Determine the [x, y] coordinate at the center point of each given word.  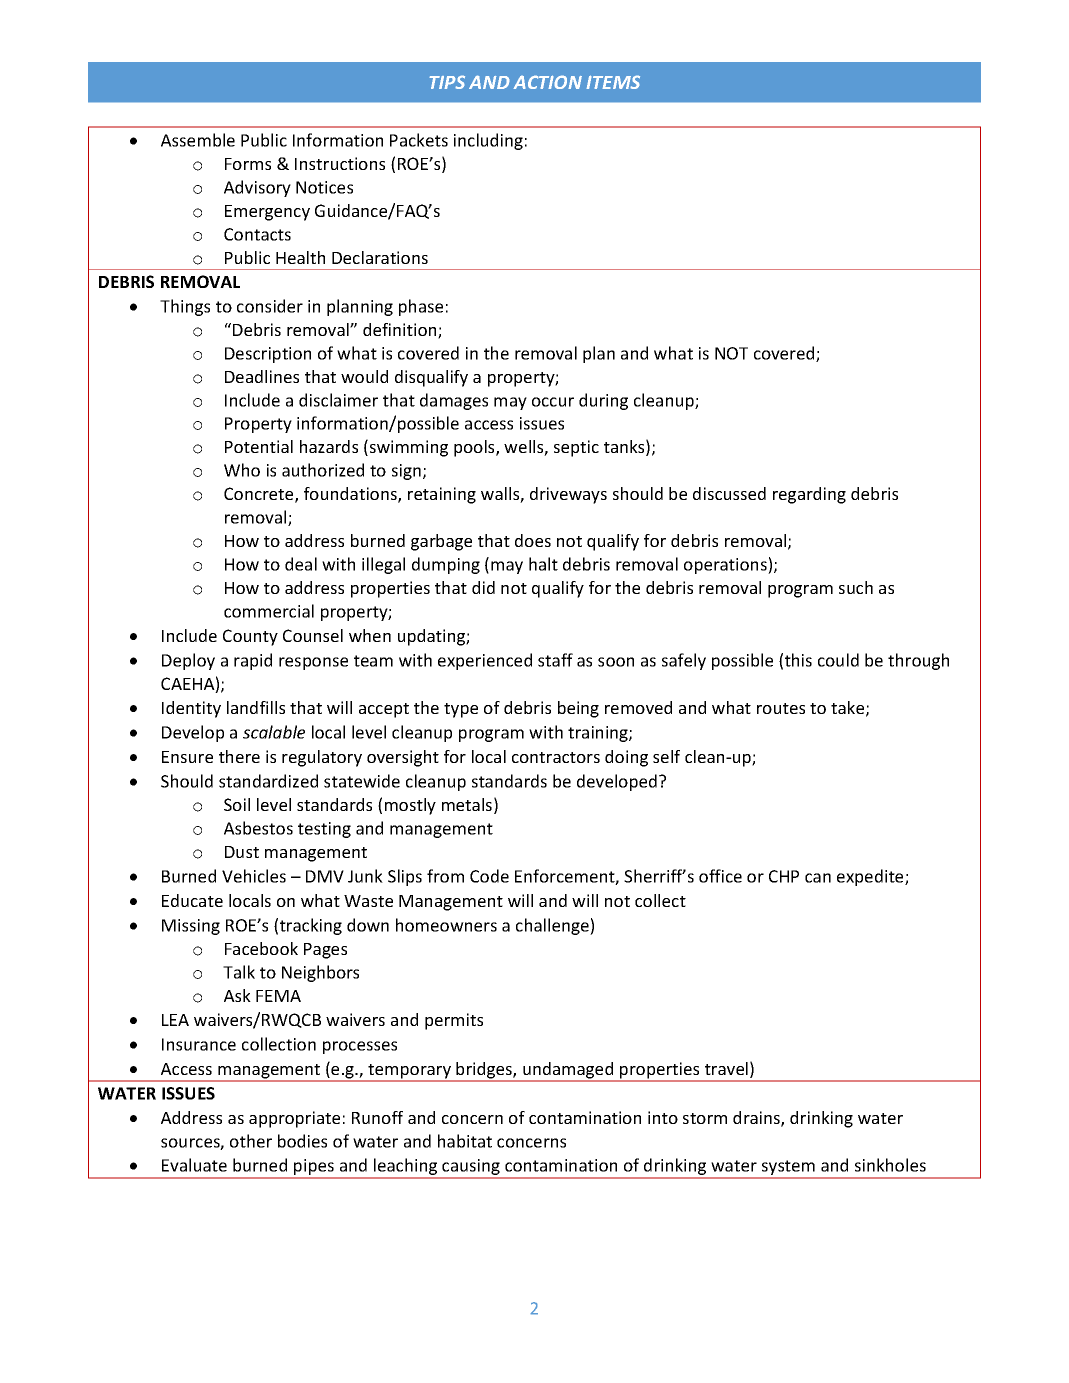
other [251, 1141]
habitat [465, 1141]
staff [555, 660]
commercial [269, 611]
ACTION [547, 82]
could [838, 660]
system [788, 1169]
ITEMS [613, 82]
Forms [248, 164]
